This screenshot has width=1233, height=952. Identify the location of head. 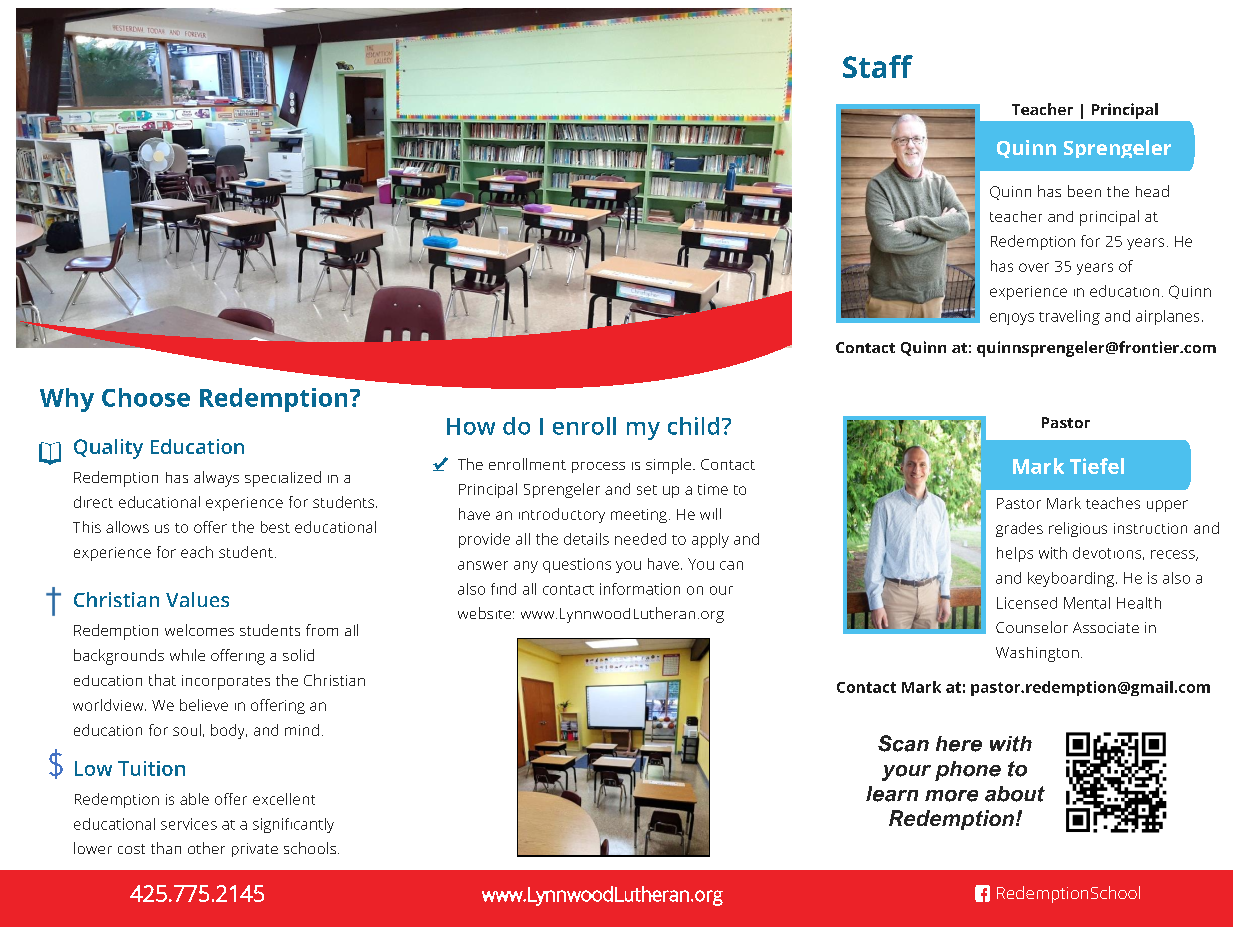
(1152, 191).
